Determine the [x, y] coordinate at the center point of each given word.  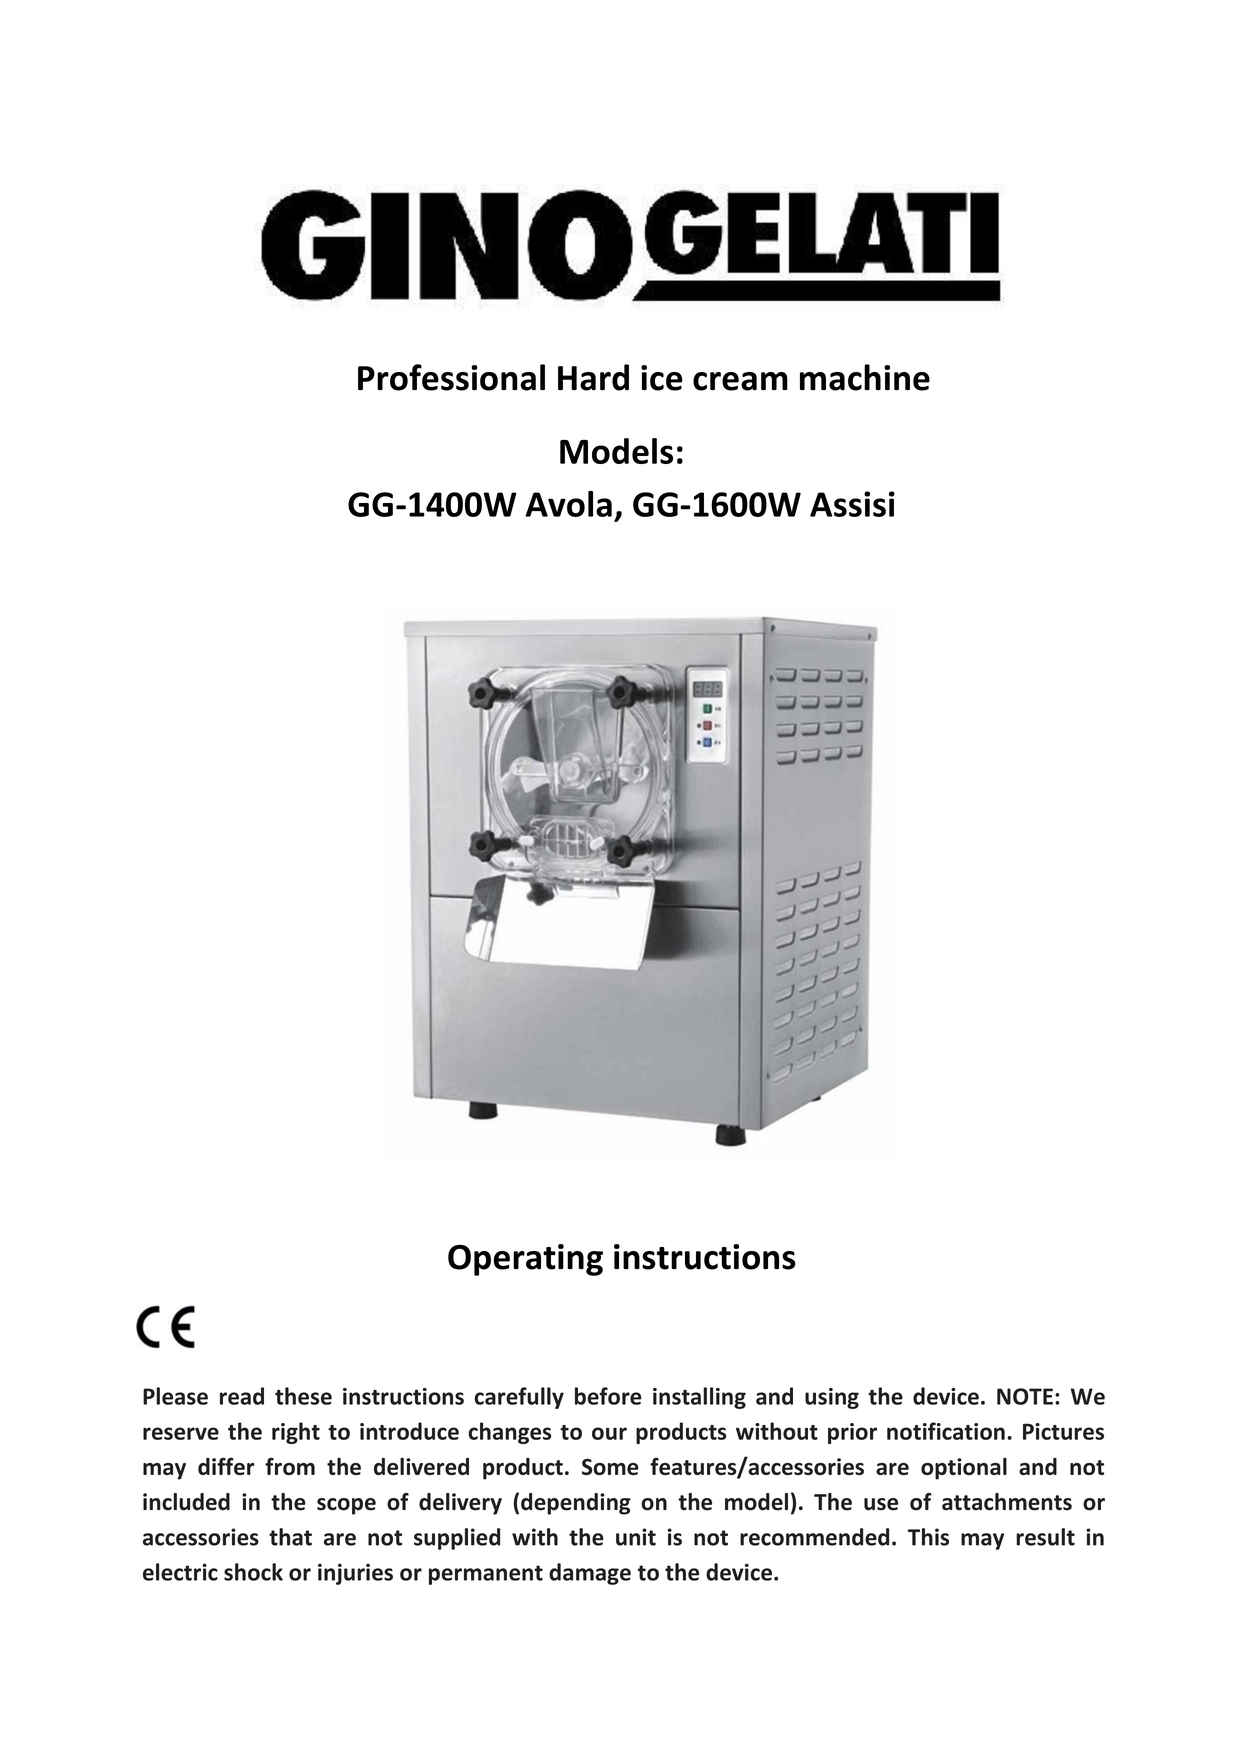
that [290, 1537]
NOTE [1025, 1396]
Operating [525, 1260]
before [608, 1396]
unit [636, 1537]
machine [865, 377]
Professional [451, 377]
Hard [593, 377]
